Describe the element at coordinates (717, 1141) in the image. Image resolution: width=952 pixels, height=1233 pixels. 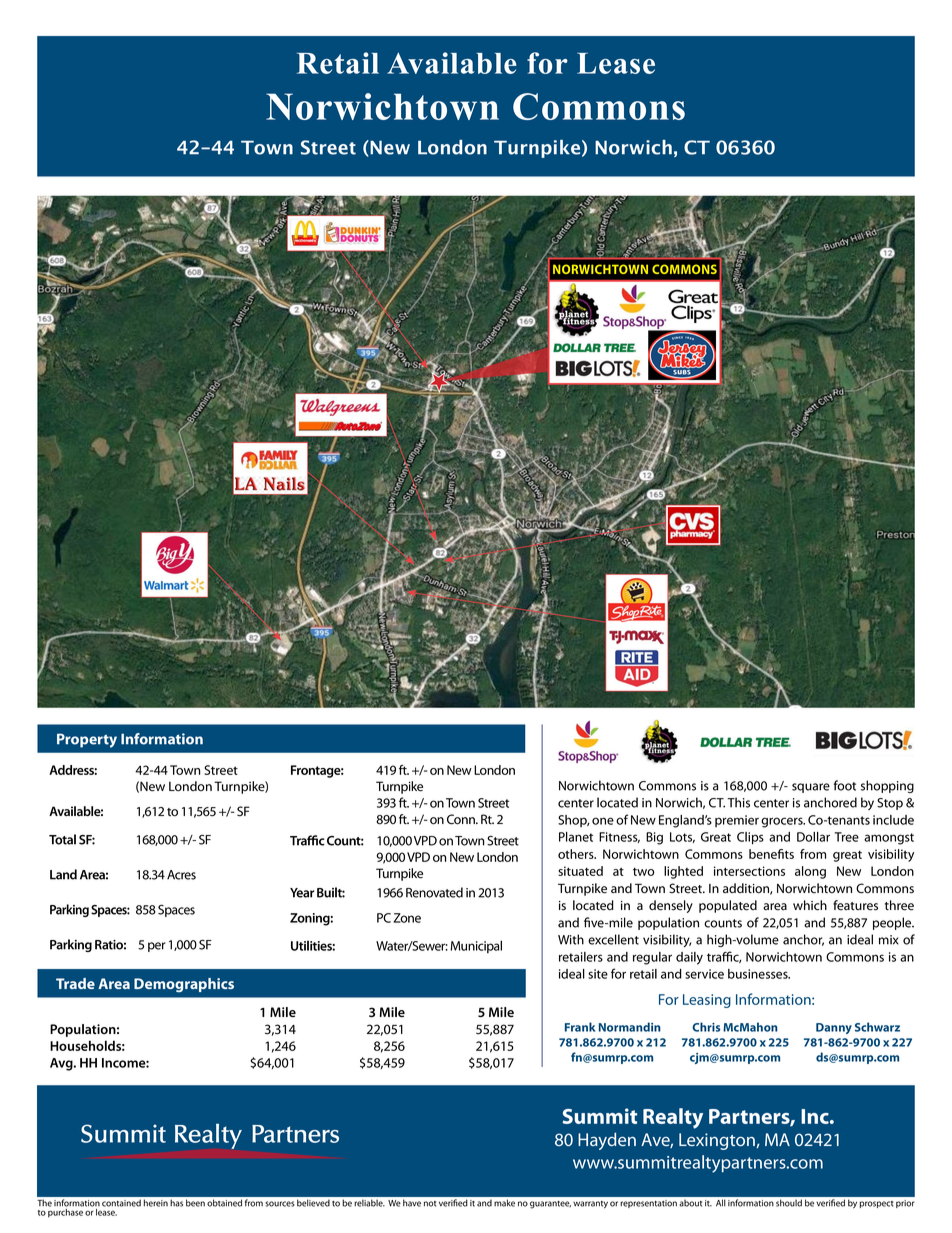
I see `Lexington` at that location.
